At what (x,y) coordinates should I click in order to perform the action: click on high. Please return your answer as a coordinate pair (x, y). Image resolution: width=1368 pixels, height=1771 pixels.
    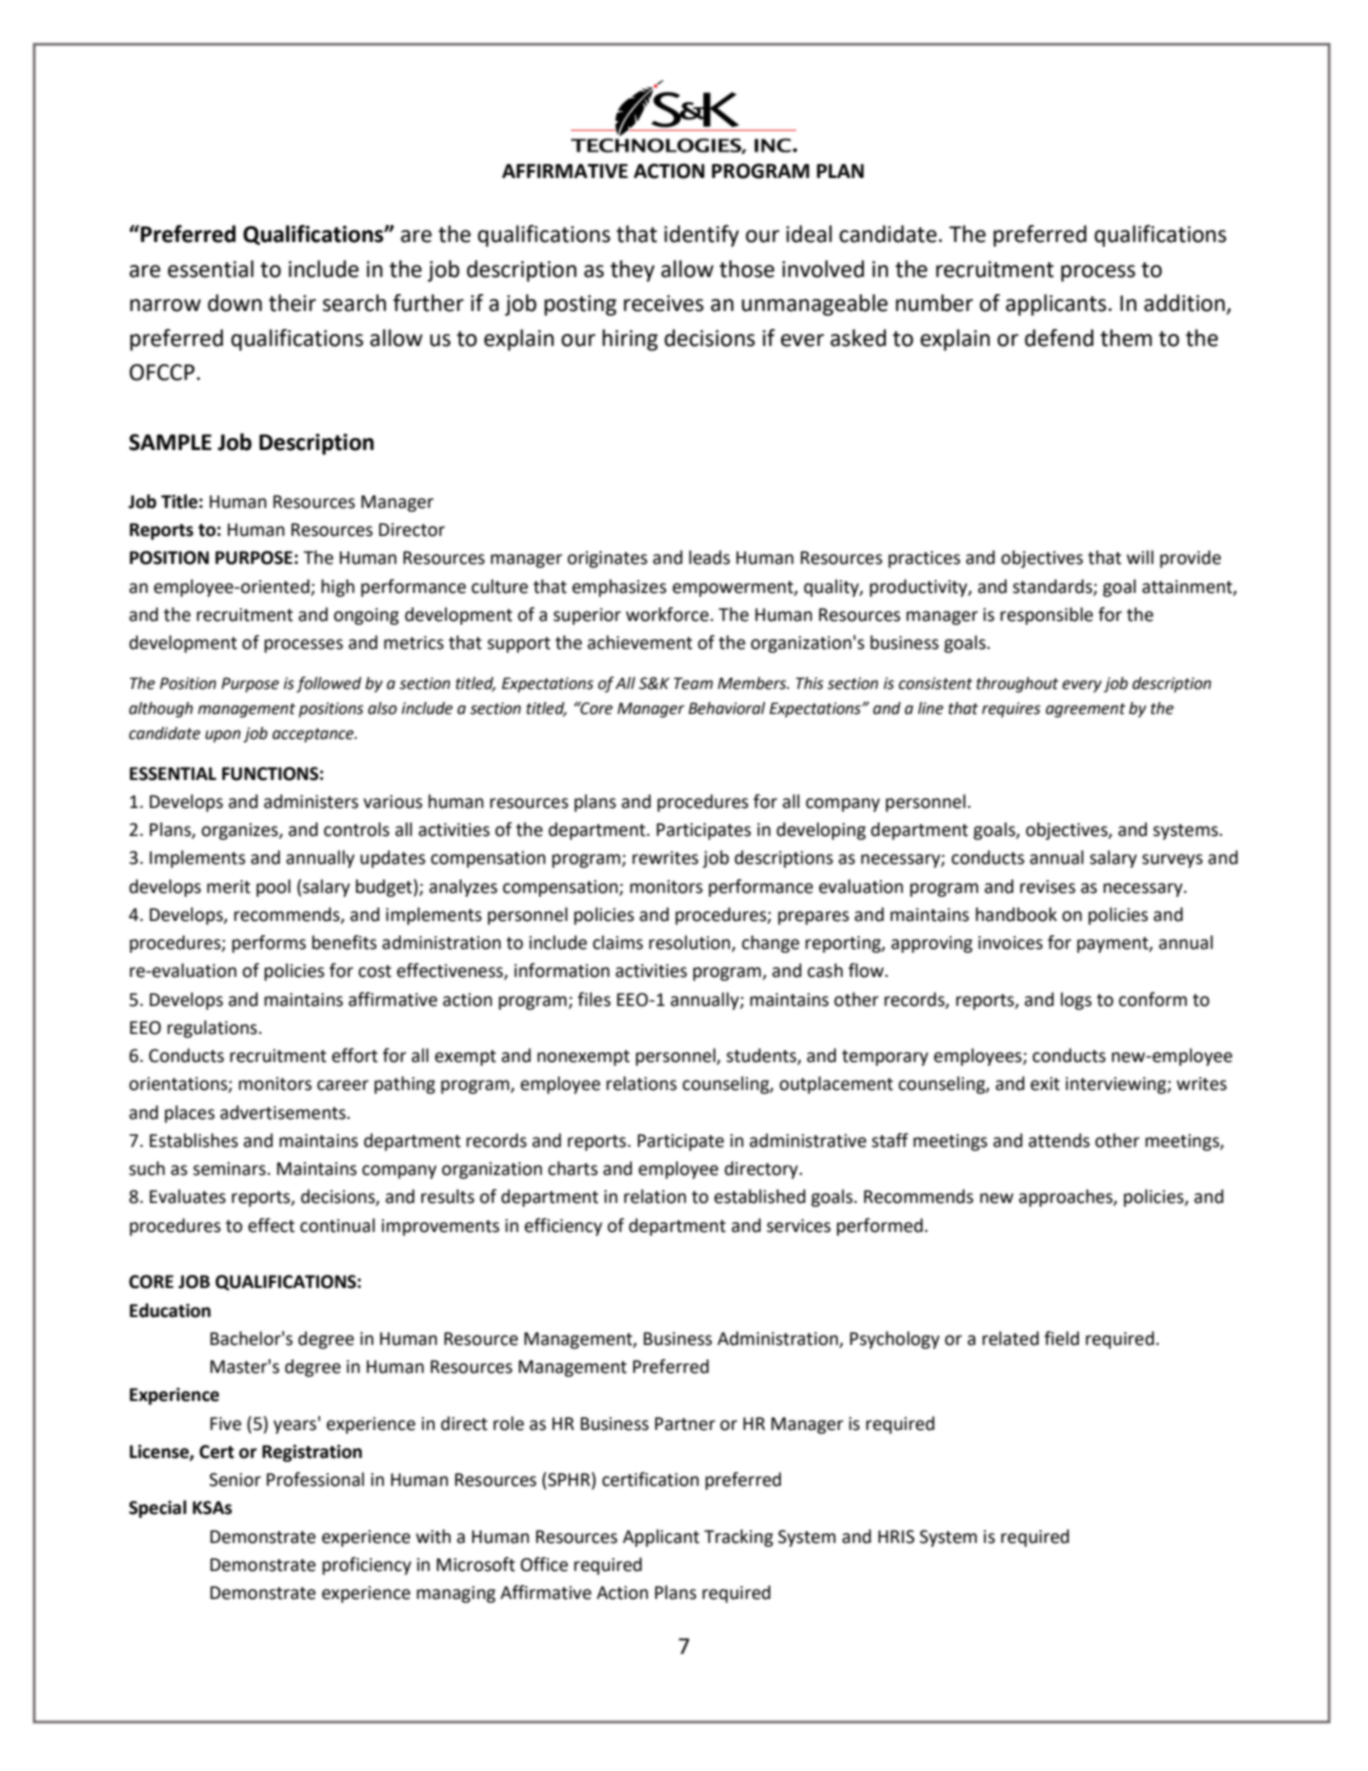
    Looking at the image, I should click on (338, 588).
